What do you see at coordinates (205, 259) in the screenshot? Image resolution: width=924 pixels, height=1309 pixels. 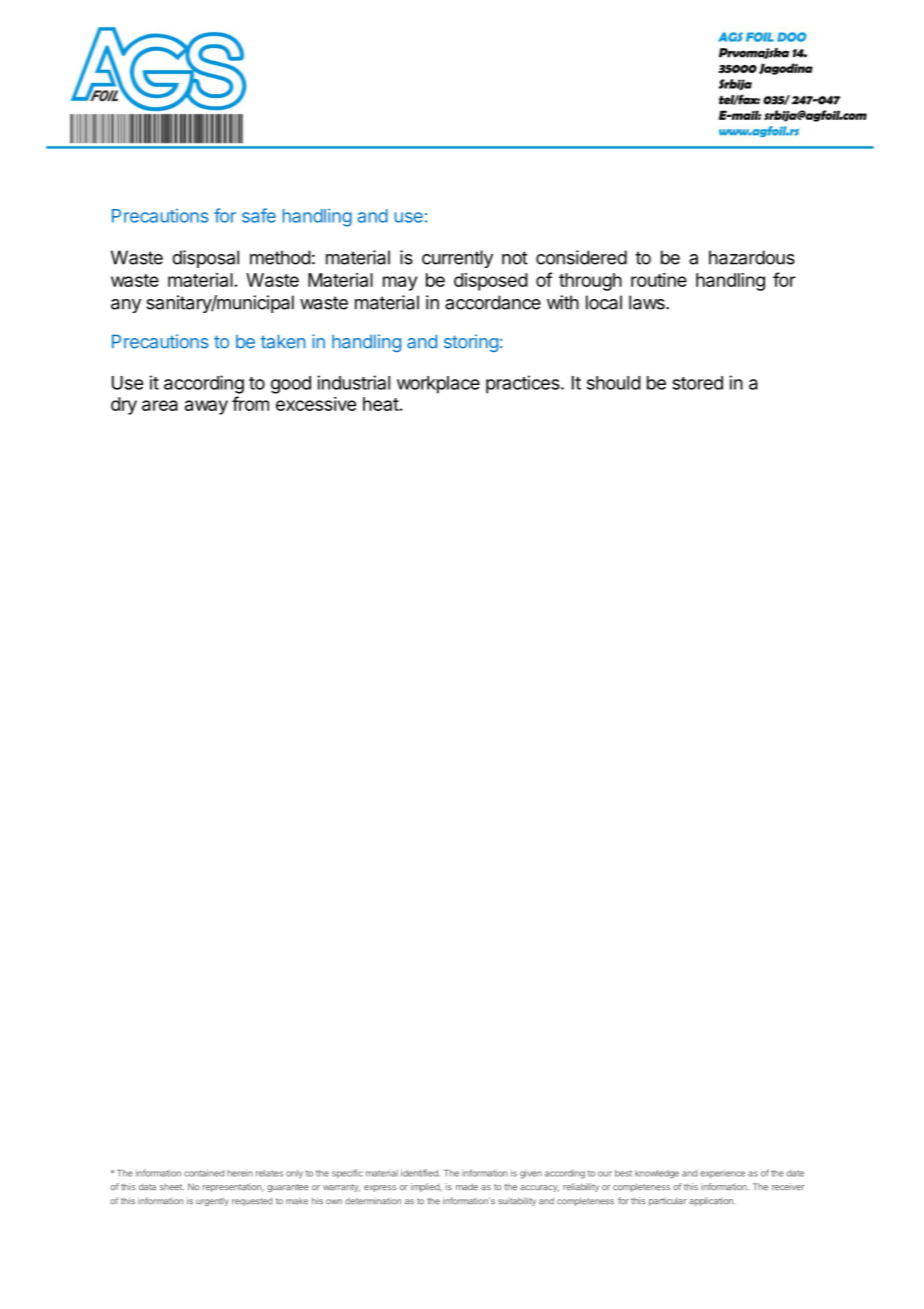 I see `disposal` at bounding box center [205, 259].
